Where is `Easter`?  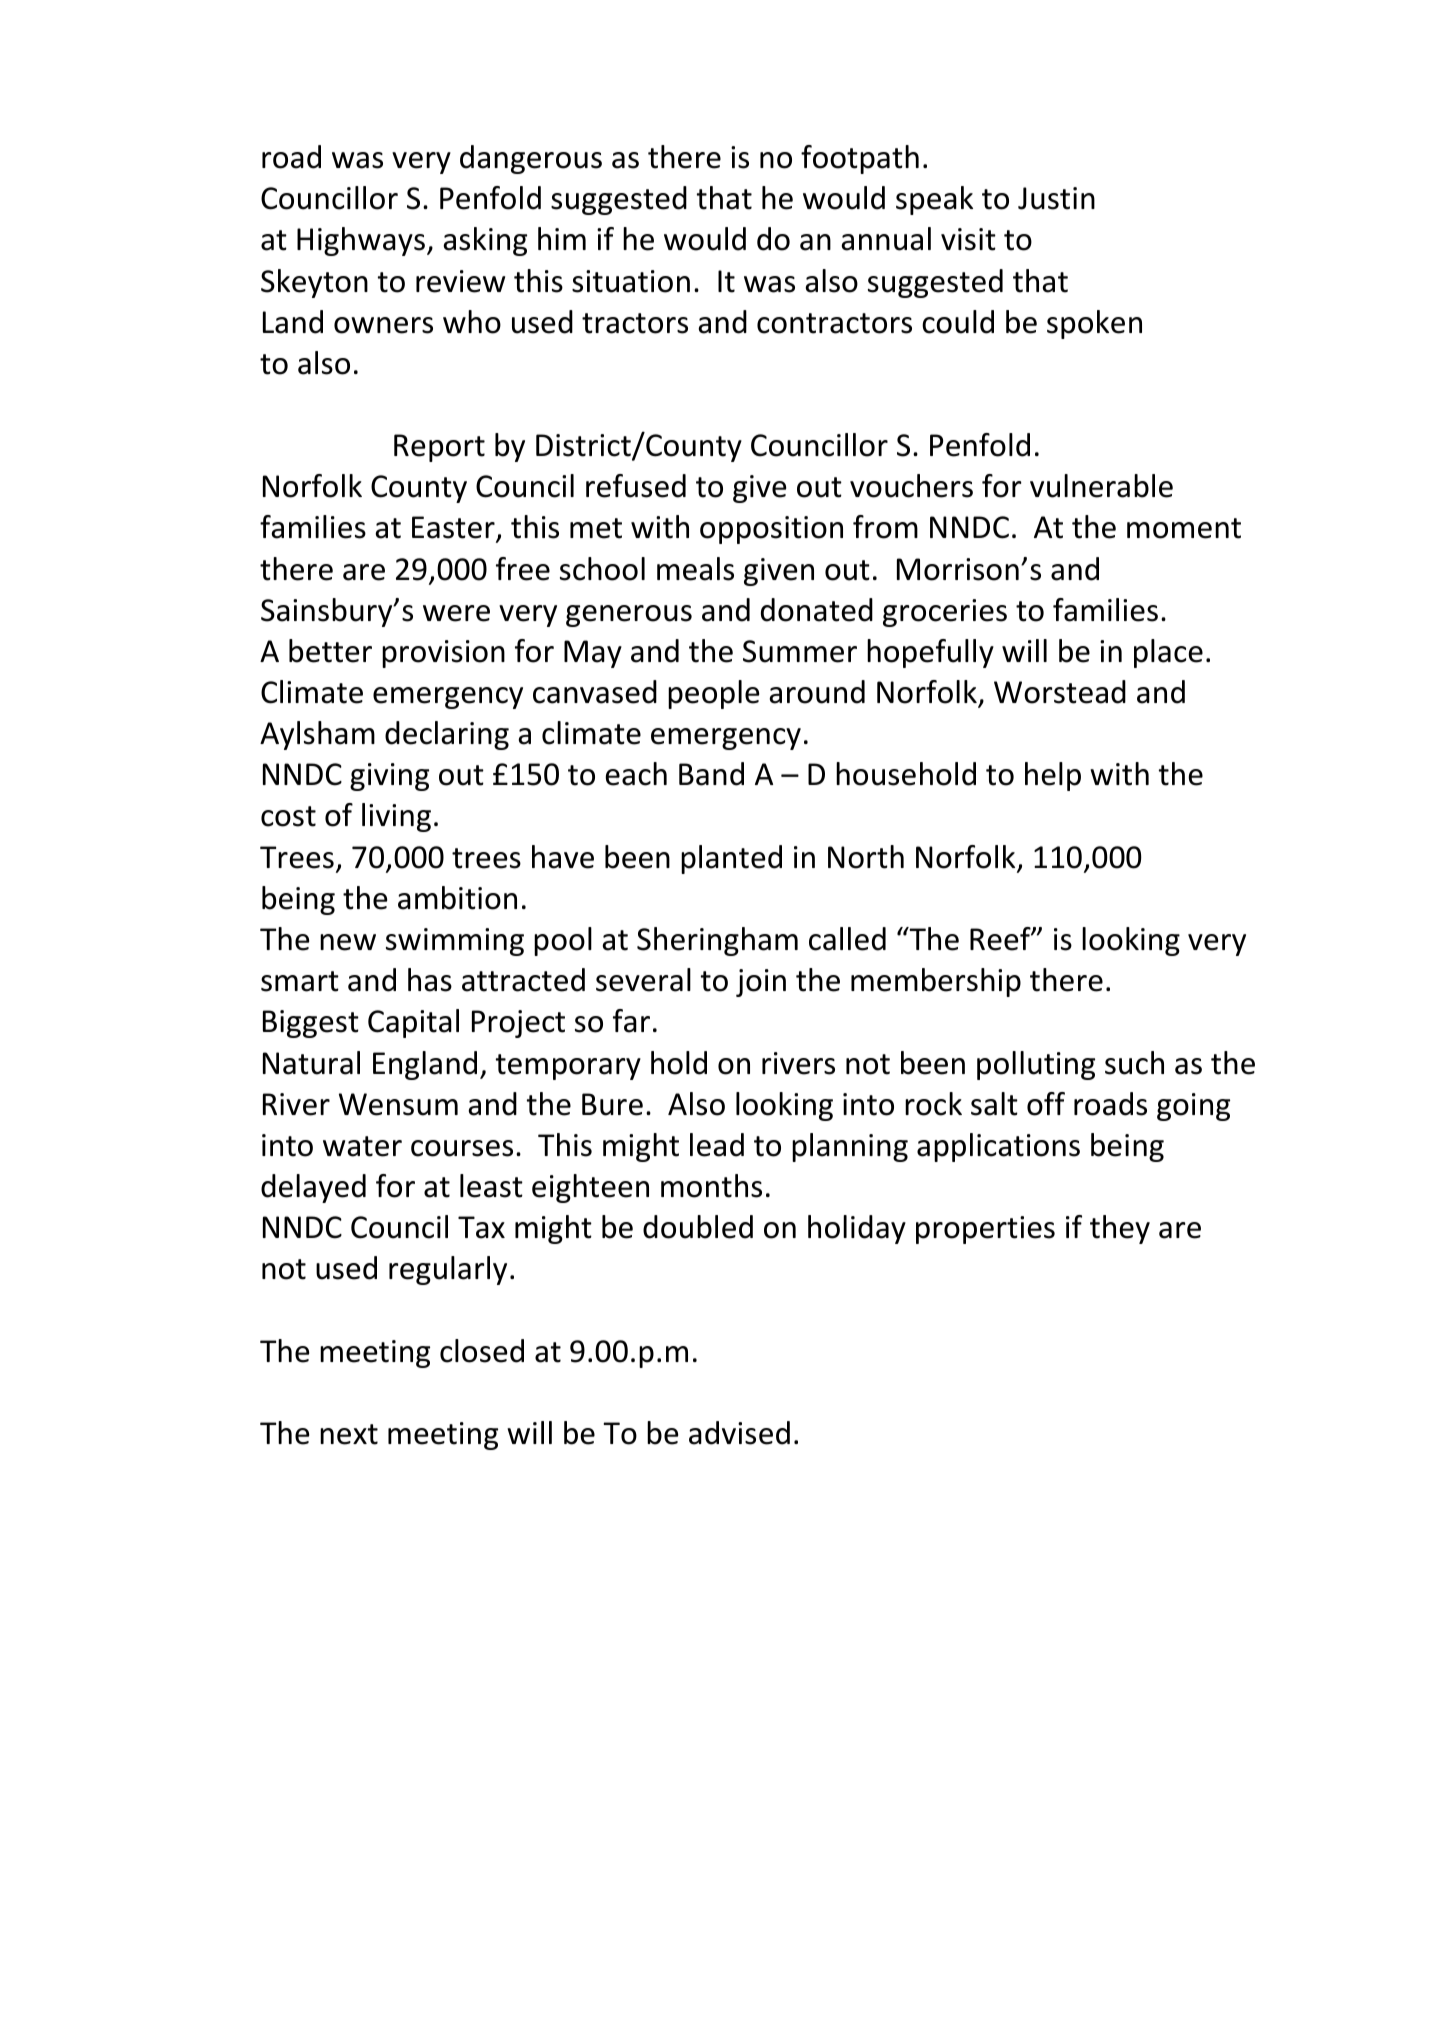
Easter is located at coordinates (454, 529).
